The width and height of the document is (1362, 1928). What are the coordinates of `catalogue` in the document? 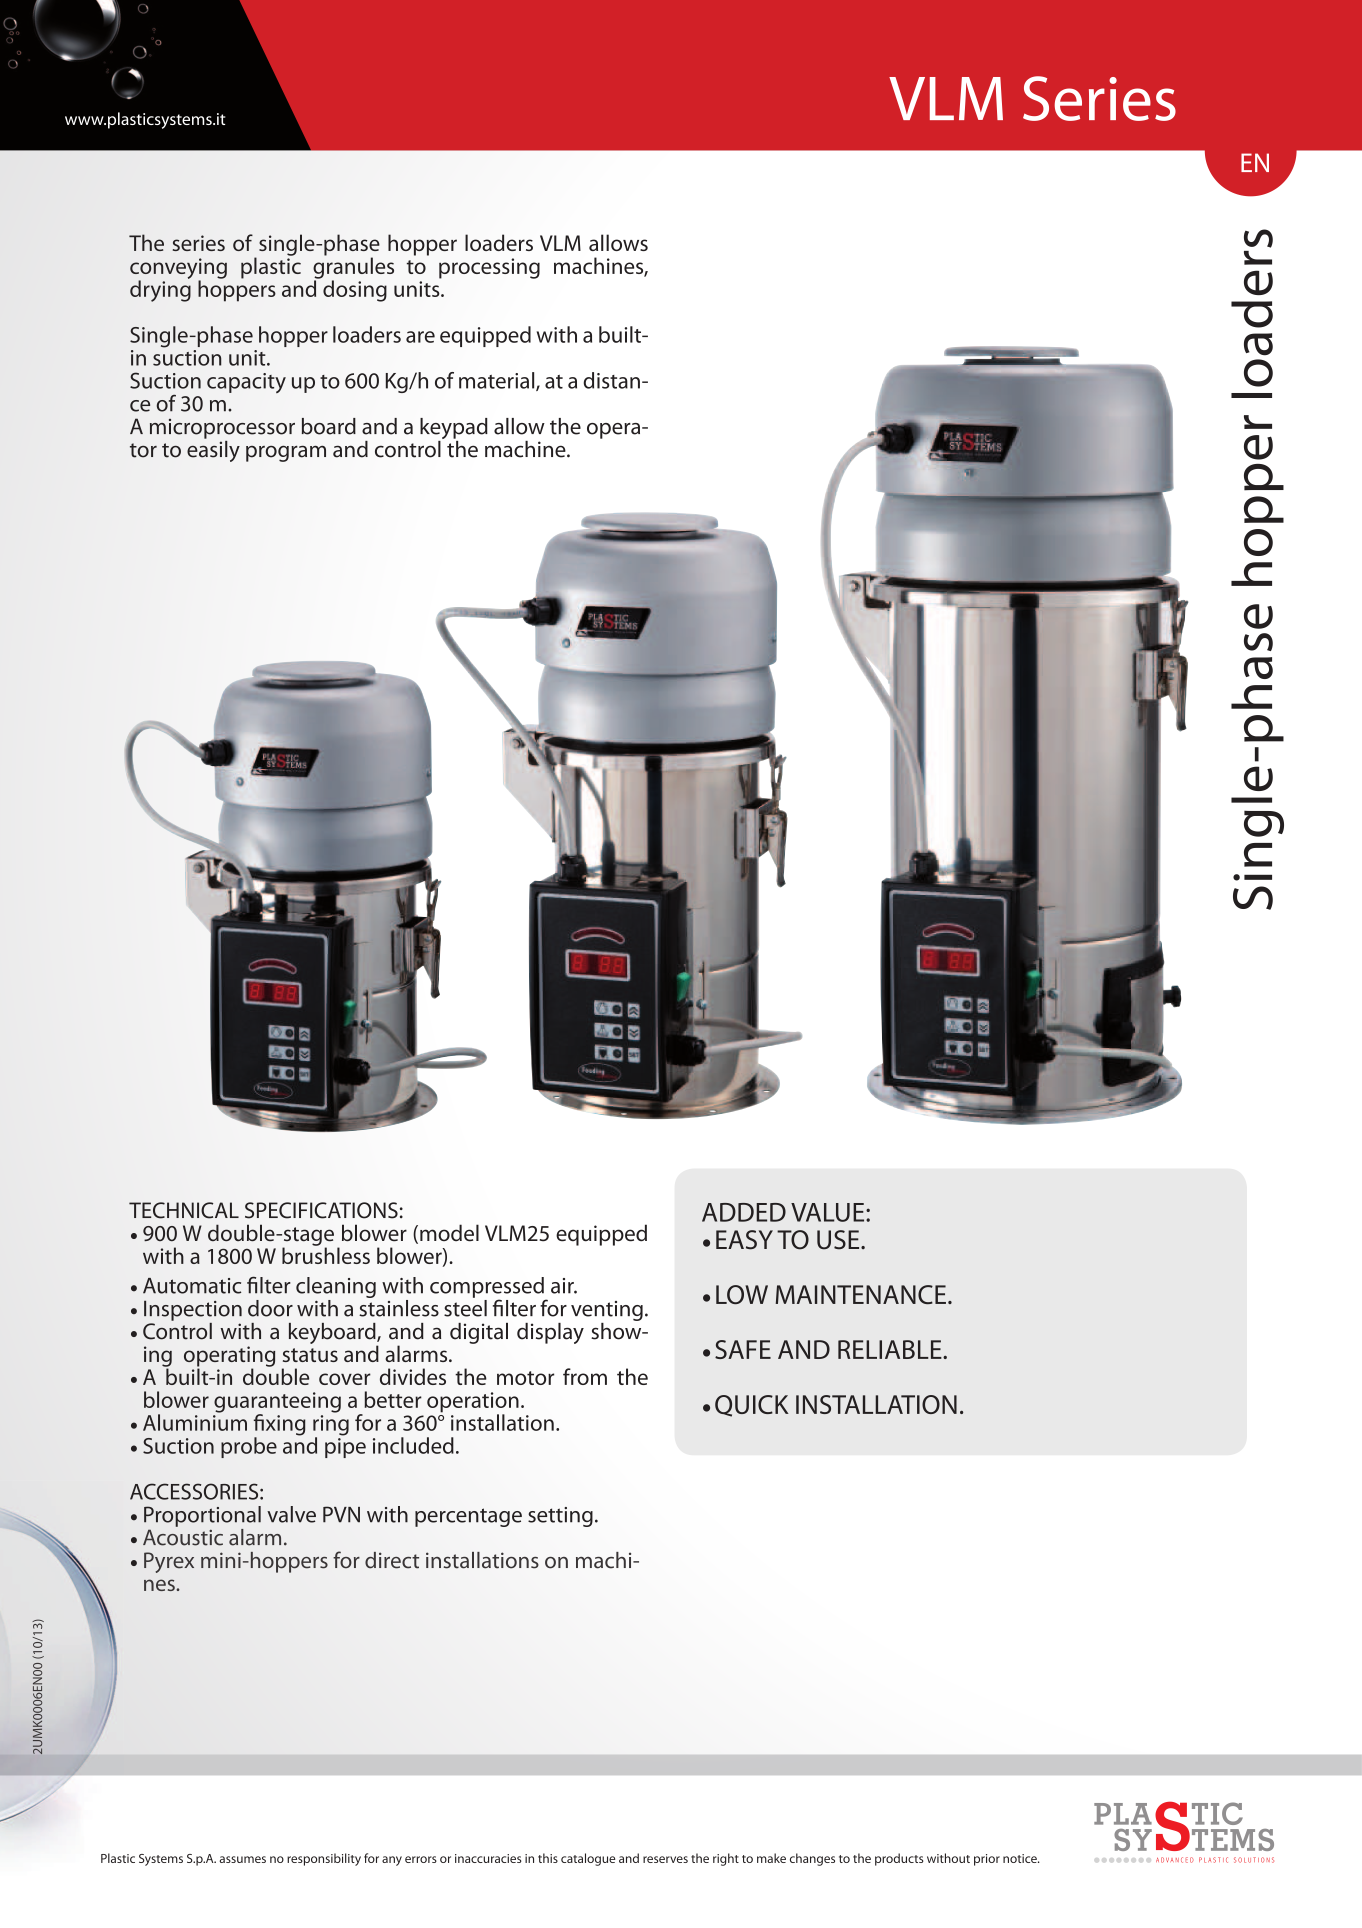 It's located at (588, 1859).
